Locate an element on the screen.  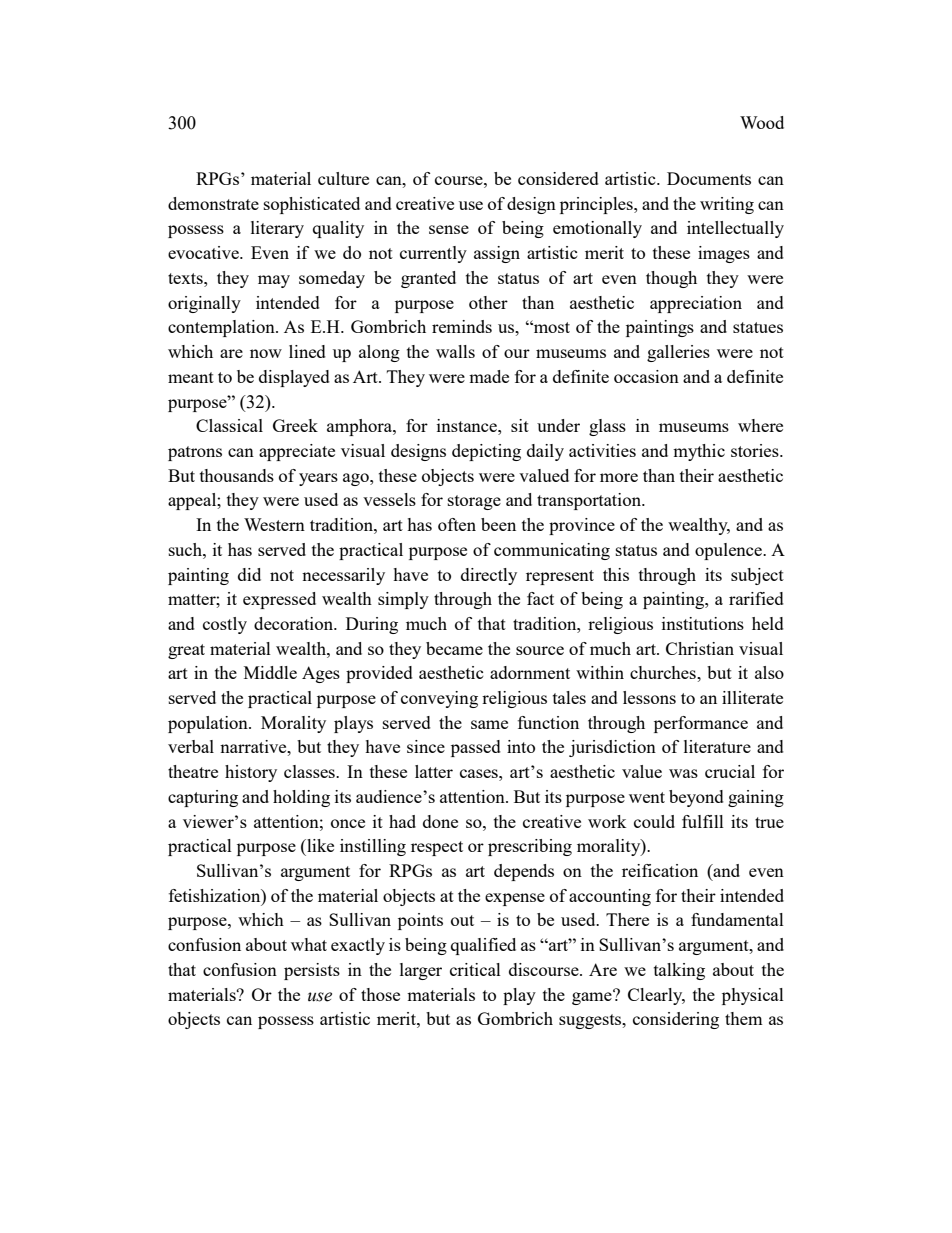
depicting is located at coordinates (486, 452).
